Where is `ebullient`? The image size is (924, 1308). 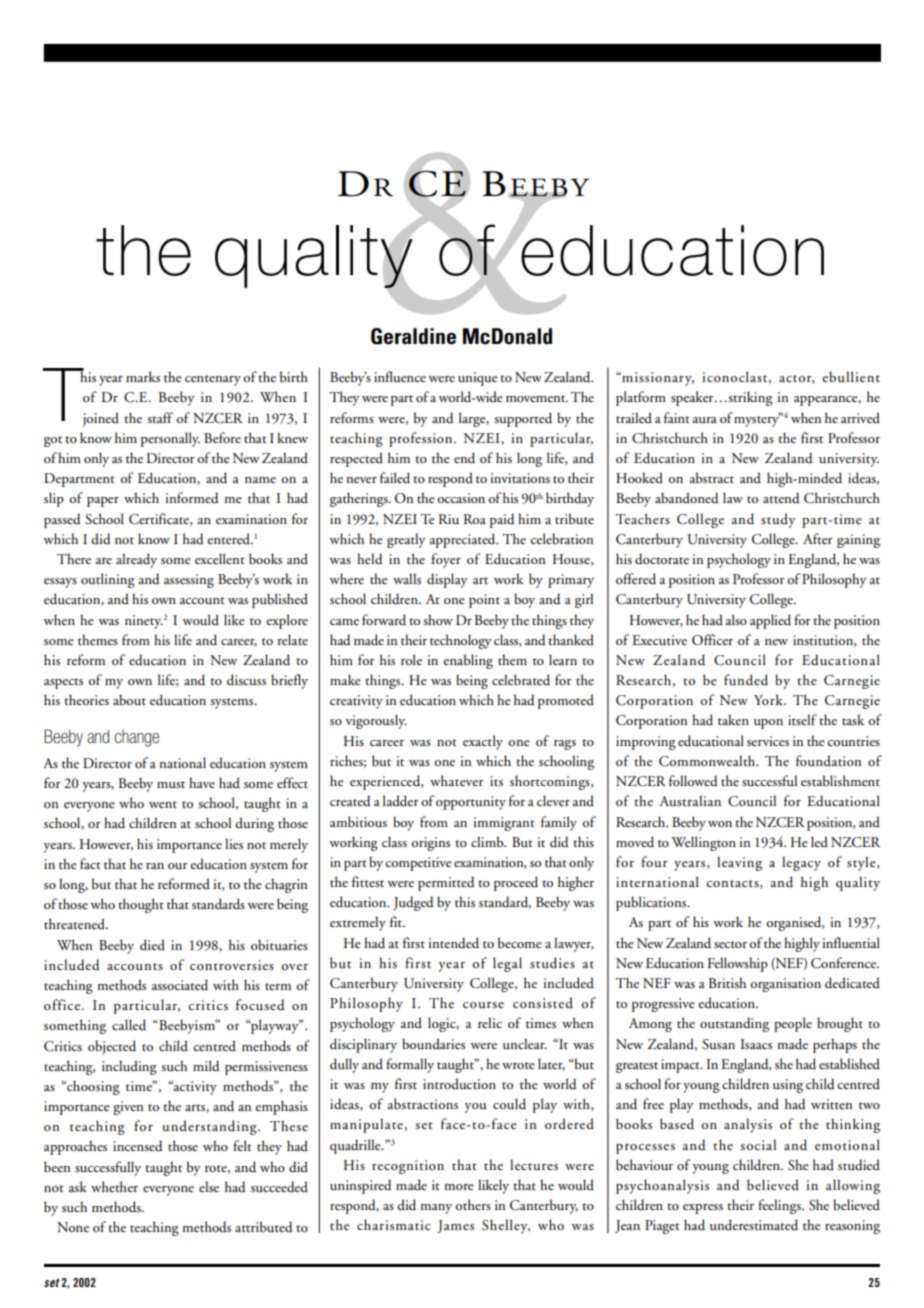
ebullient is located at coordinates (851, 376).
